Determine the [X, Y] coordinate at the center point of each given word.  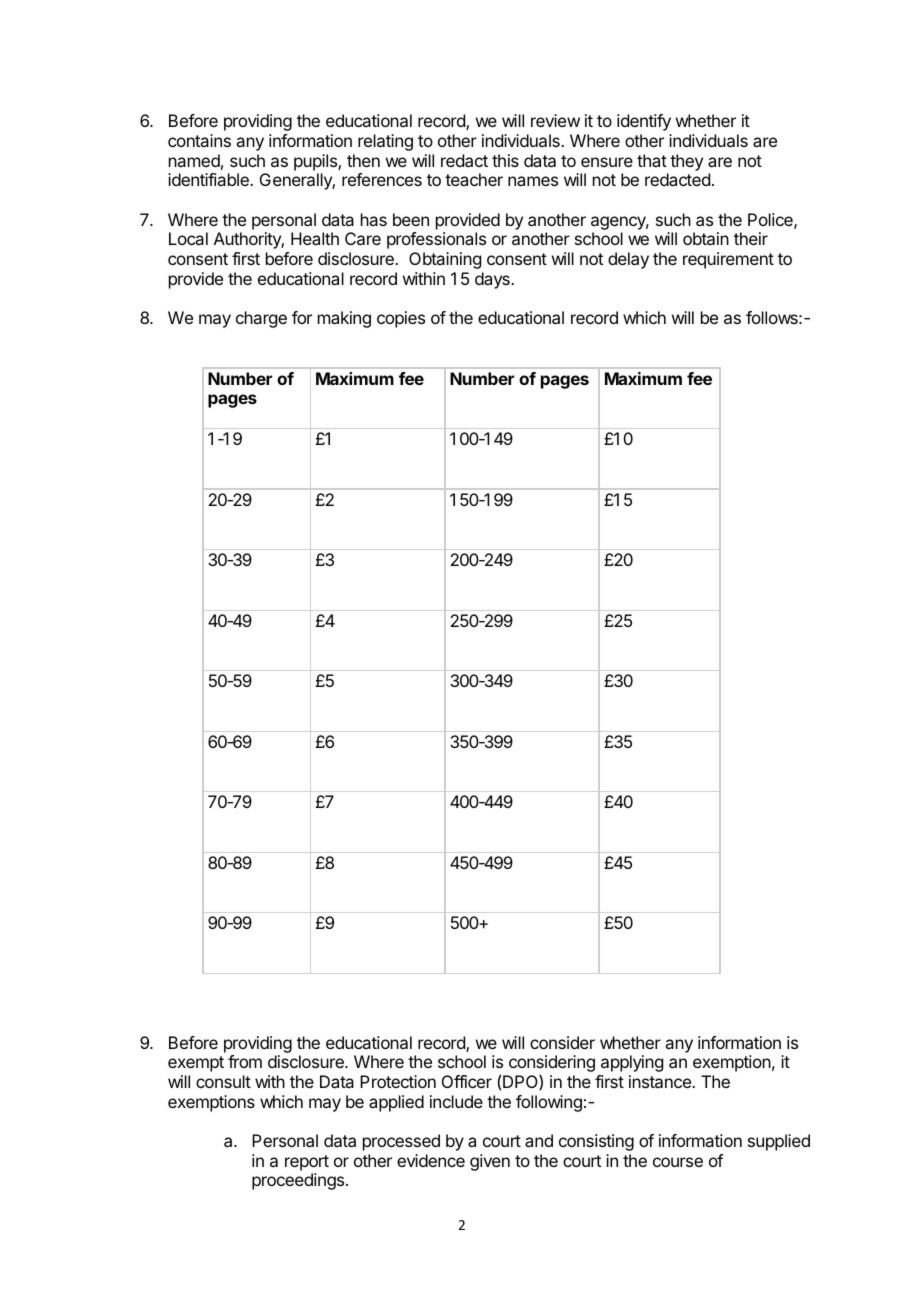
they [686, 162]
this [505, 160]
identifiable [209, 179]
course [678, 1162]
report [307, 1163]
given [490, 1162]
